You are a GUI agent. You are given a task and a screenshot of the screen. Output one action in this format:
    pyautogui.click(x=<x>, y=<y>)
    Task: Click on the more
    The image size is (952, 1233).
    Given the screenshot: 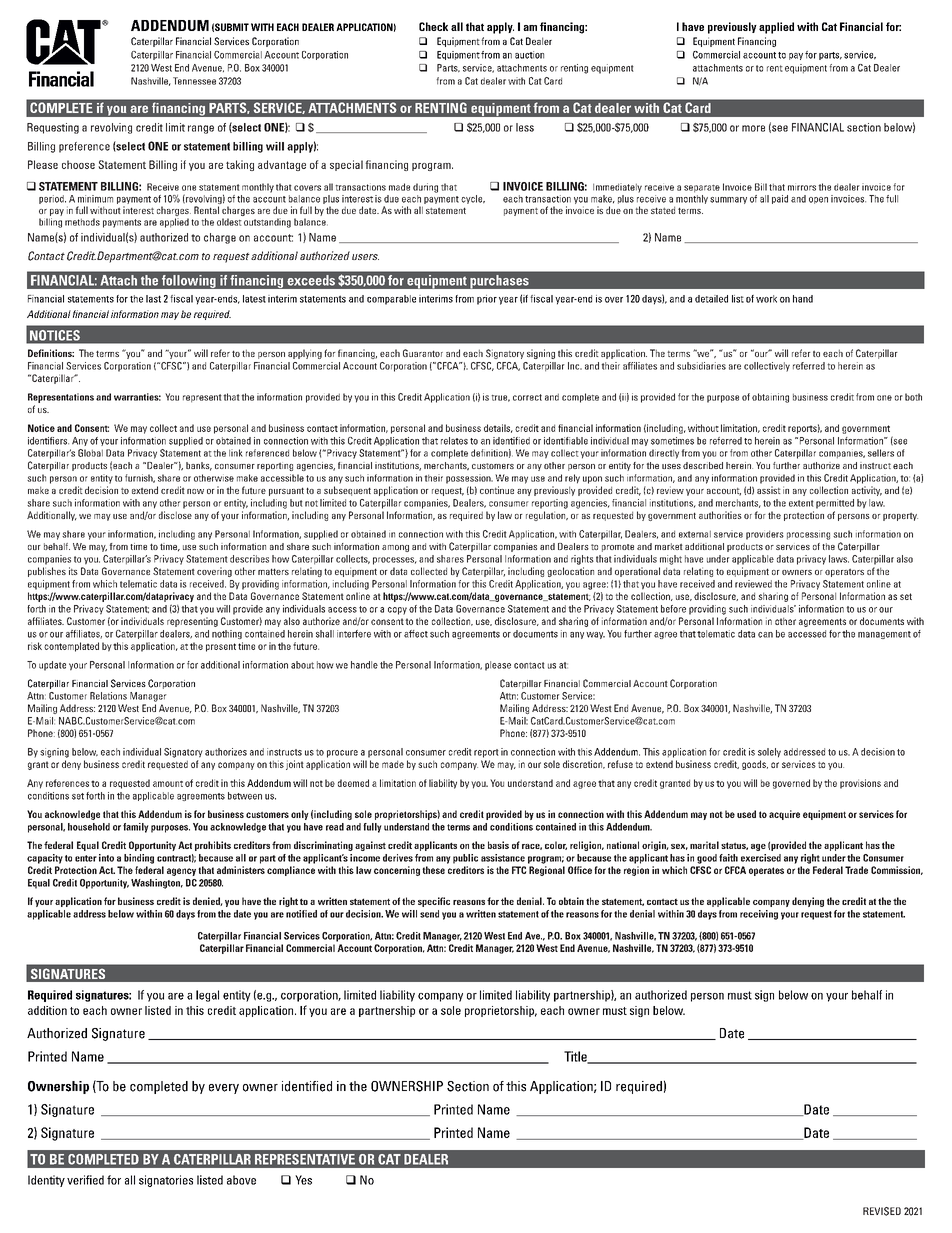 What is the action you would take?
    pyautogui.click(x=753, y=128)
